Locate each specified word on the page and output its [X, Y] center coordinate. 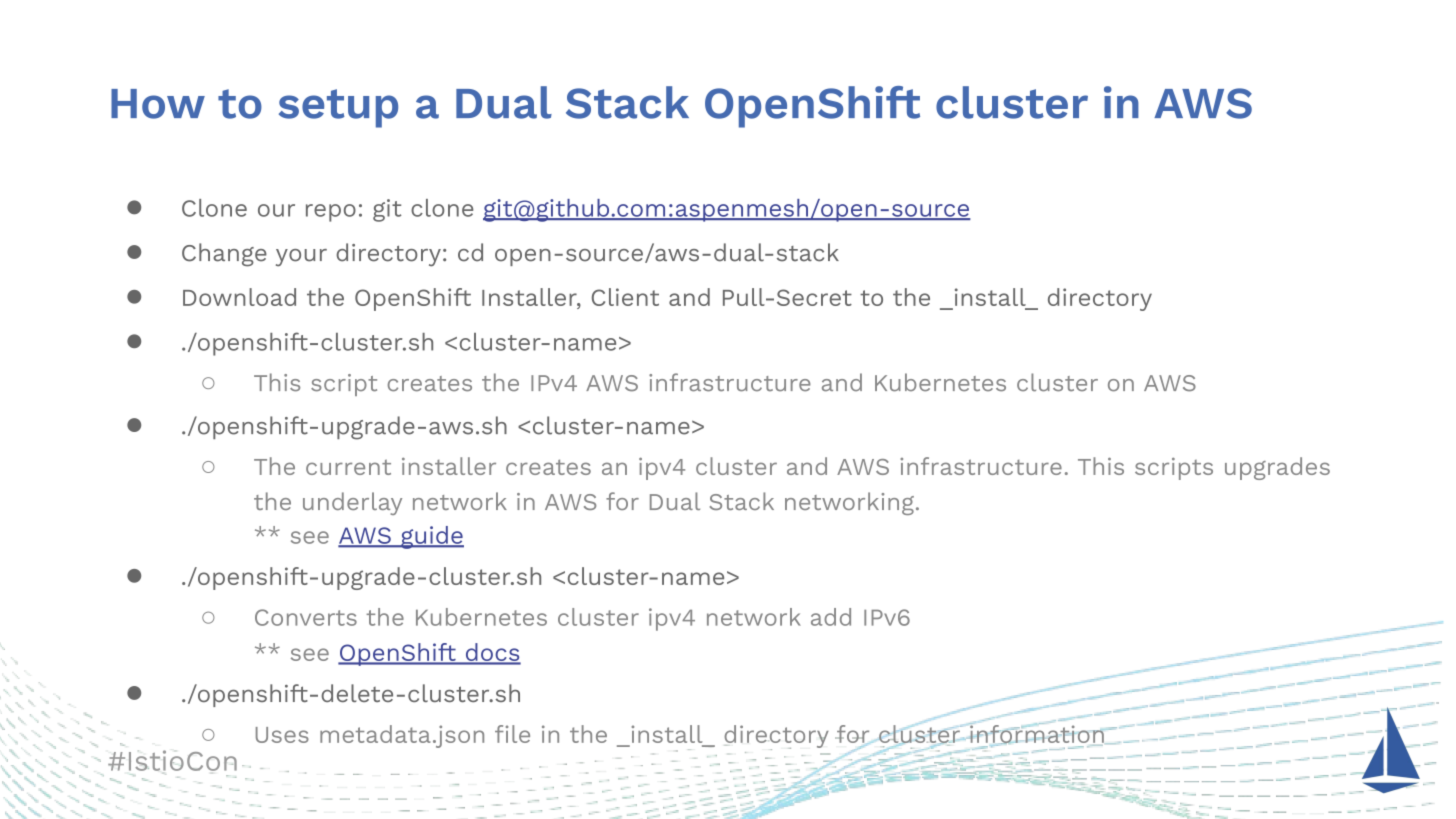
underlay [352, 503]
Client [625, 297]
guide [431, 537]
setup [338, 108]
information [1036, 734]
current [348, 467]
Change [224, 255]
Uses [282, 735]
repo [331, 213]
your [301, 258]
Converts [306, 617]
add [831, 617]
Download [239, 297]
